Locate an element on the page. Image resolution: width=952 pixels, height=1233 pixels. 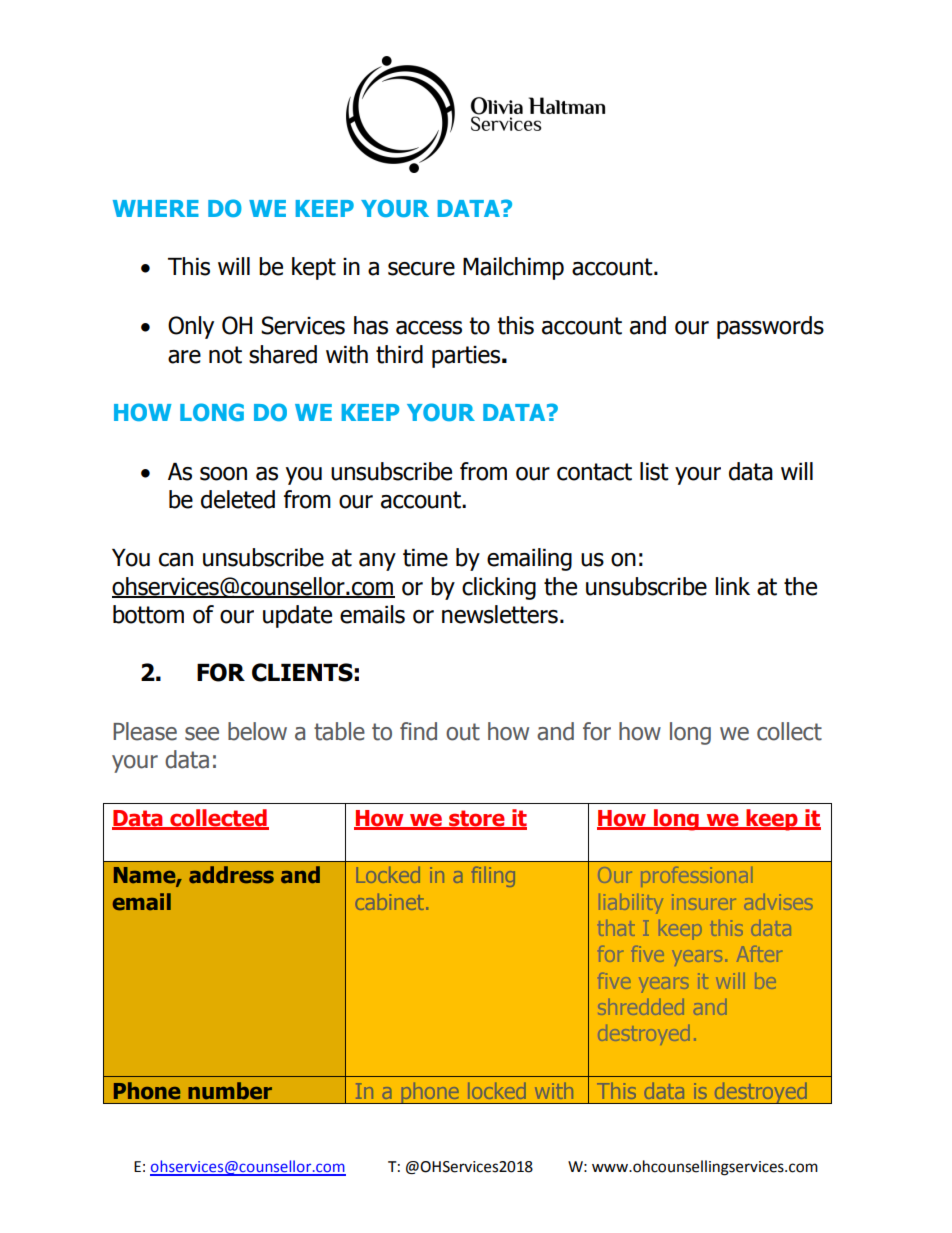
secure is located at coordinates (421, 269).
